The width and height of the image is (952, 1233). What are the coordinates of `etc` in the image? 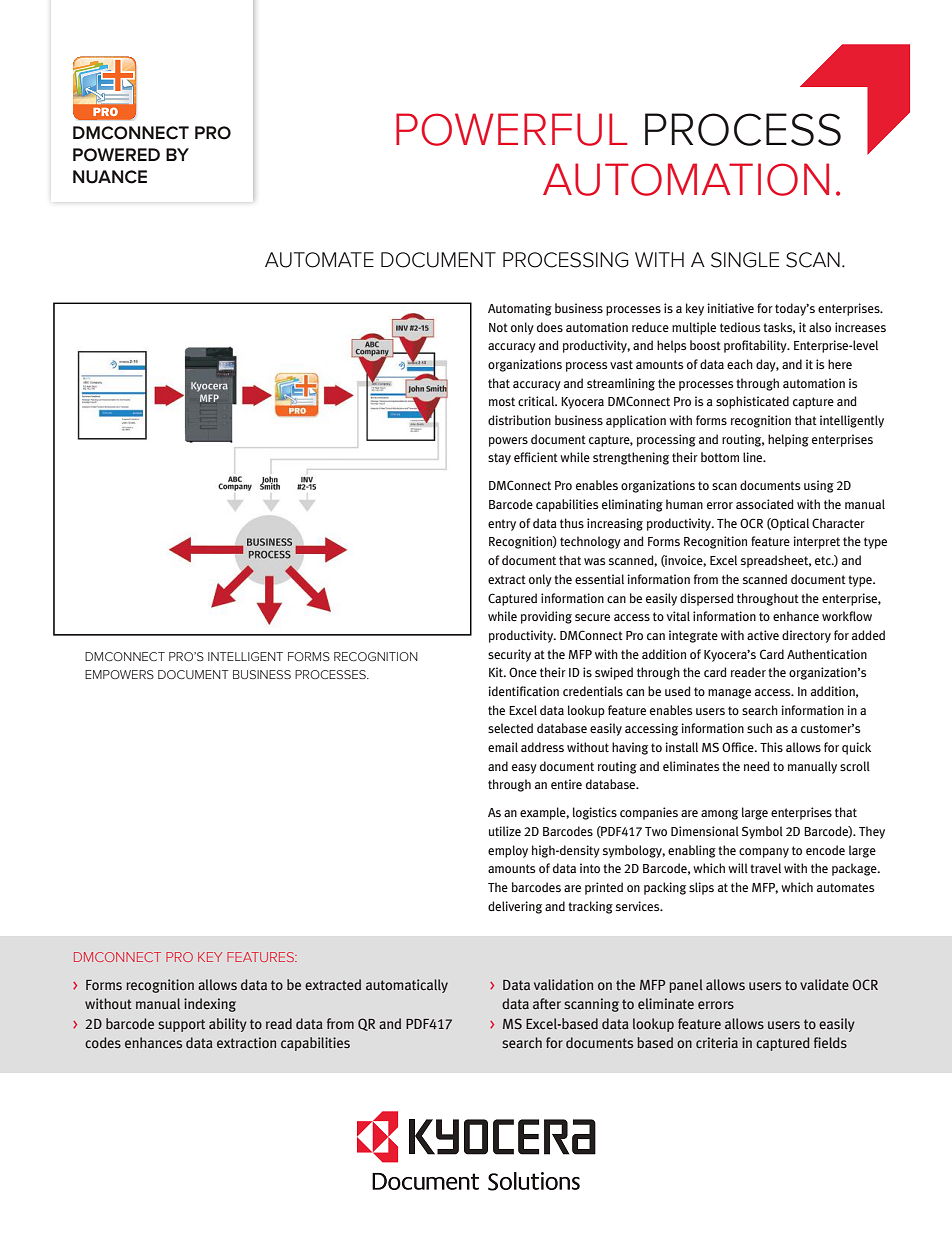 It's located at (824, 560).
